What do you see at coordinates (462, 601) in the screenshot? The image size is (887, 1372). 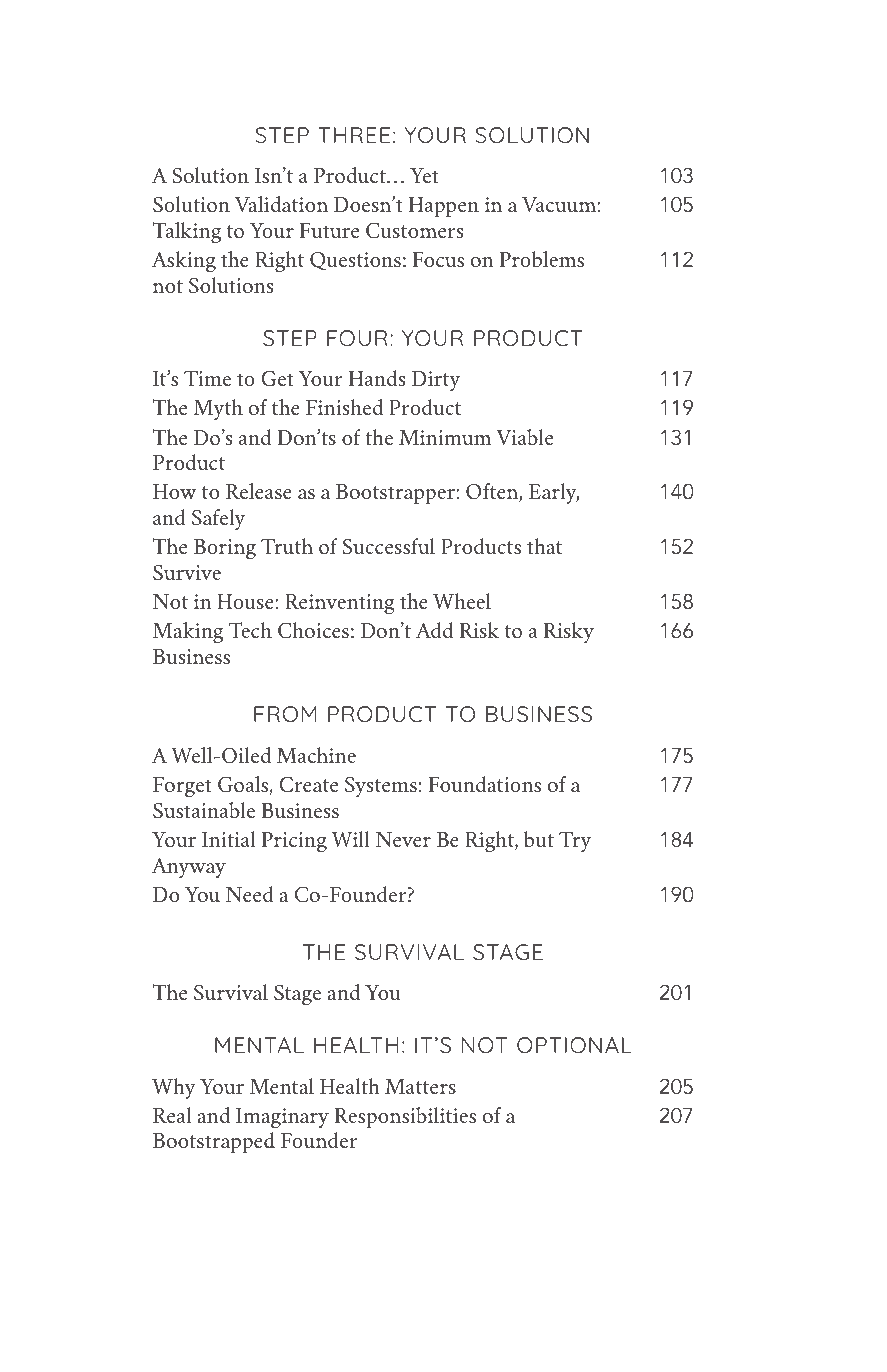 I see `Wheel` at bounding box center [462, 601].
